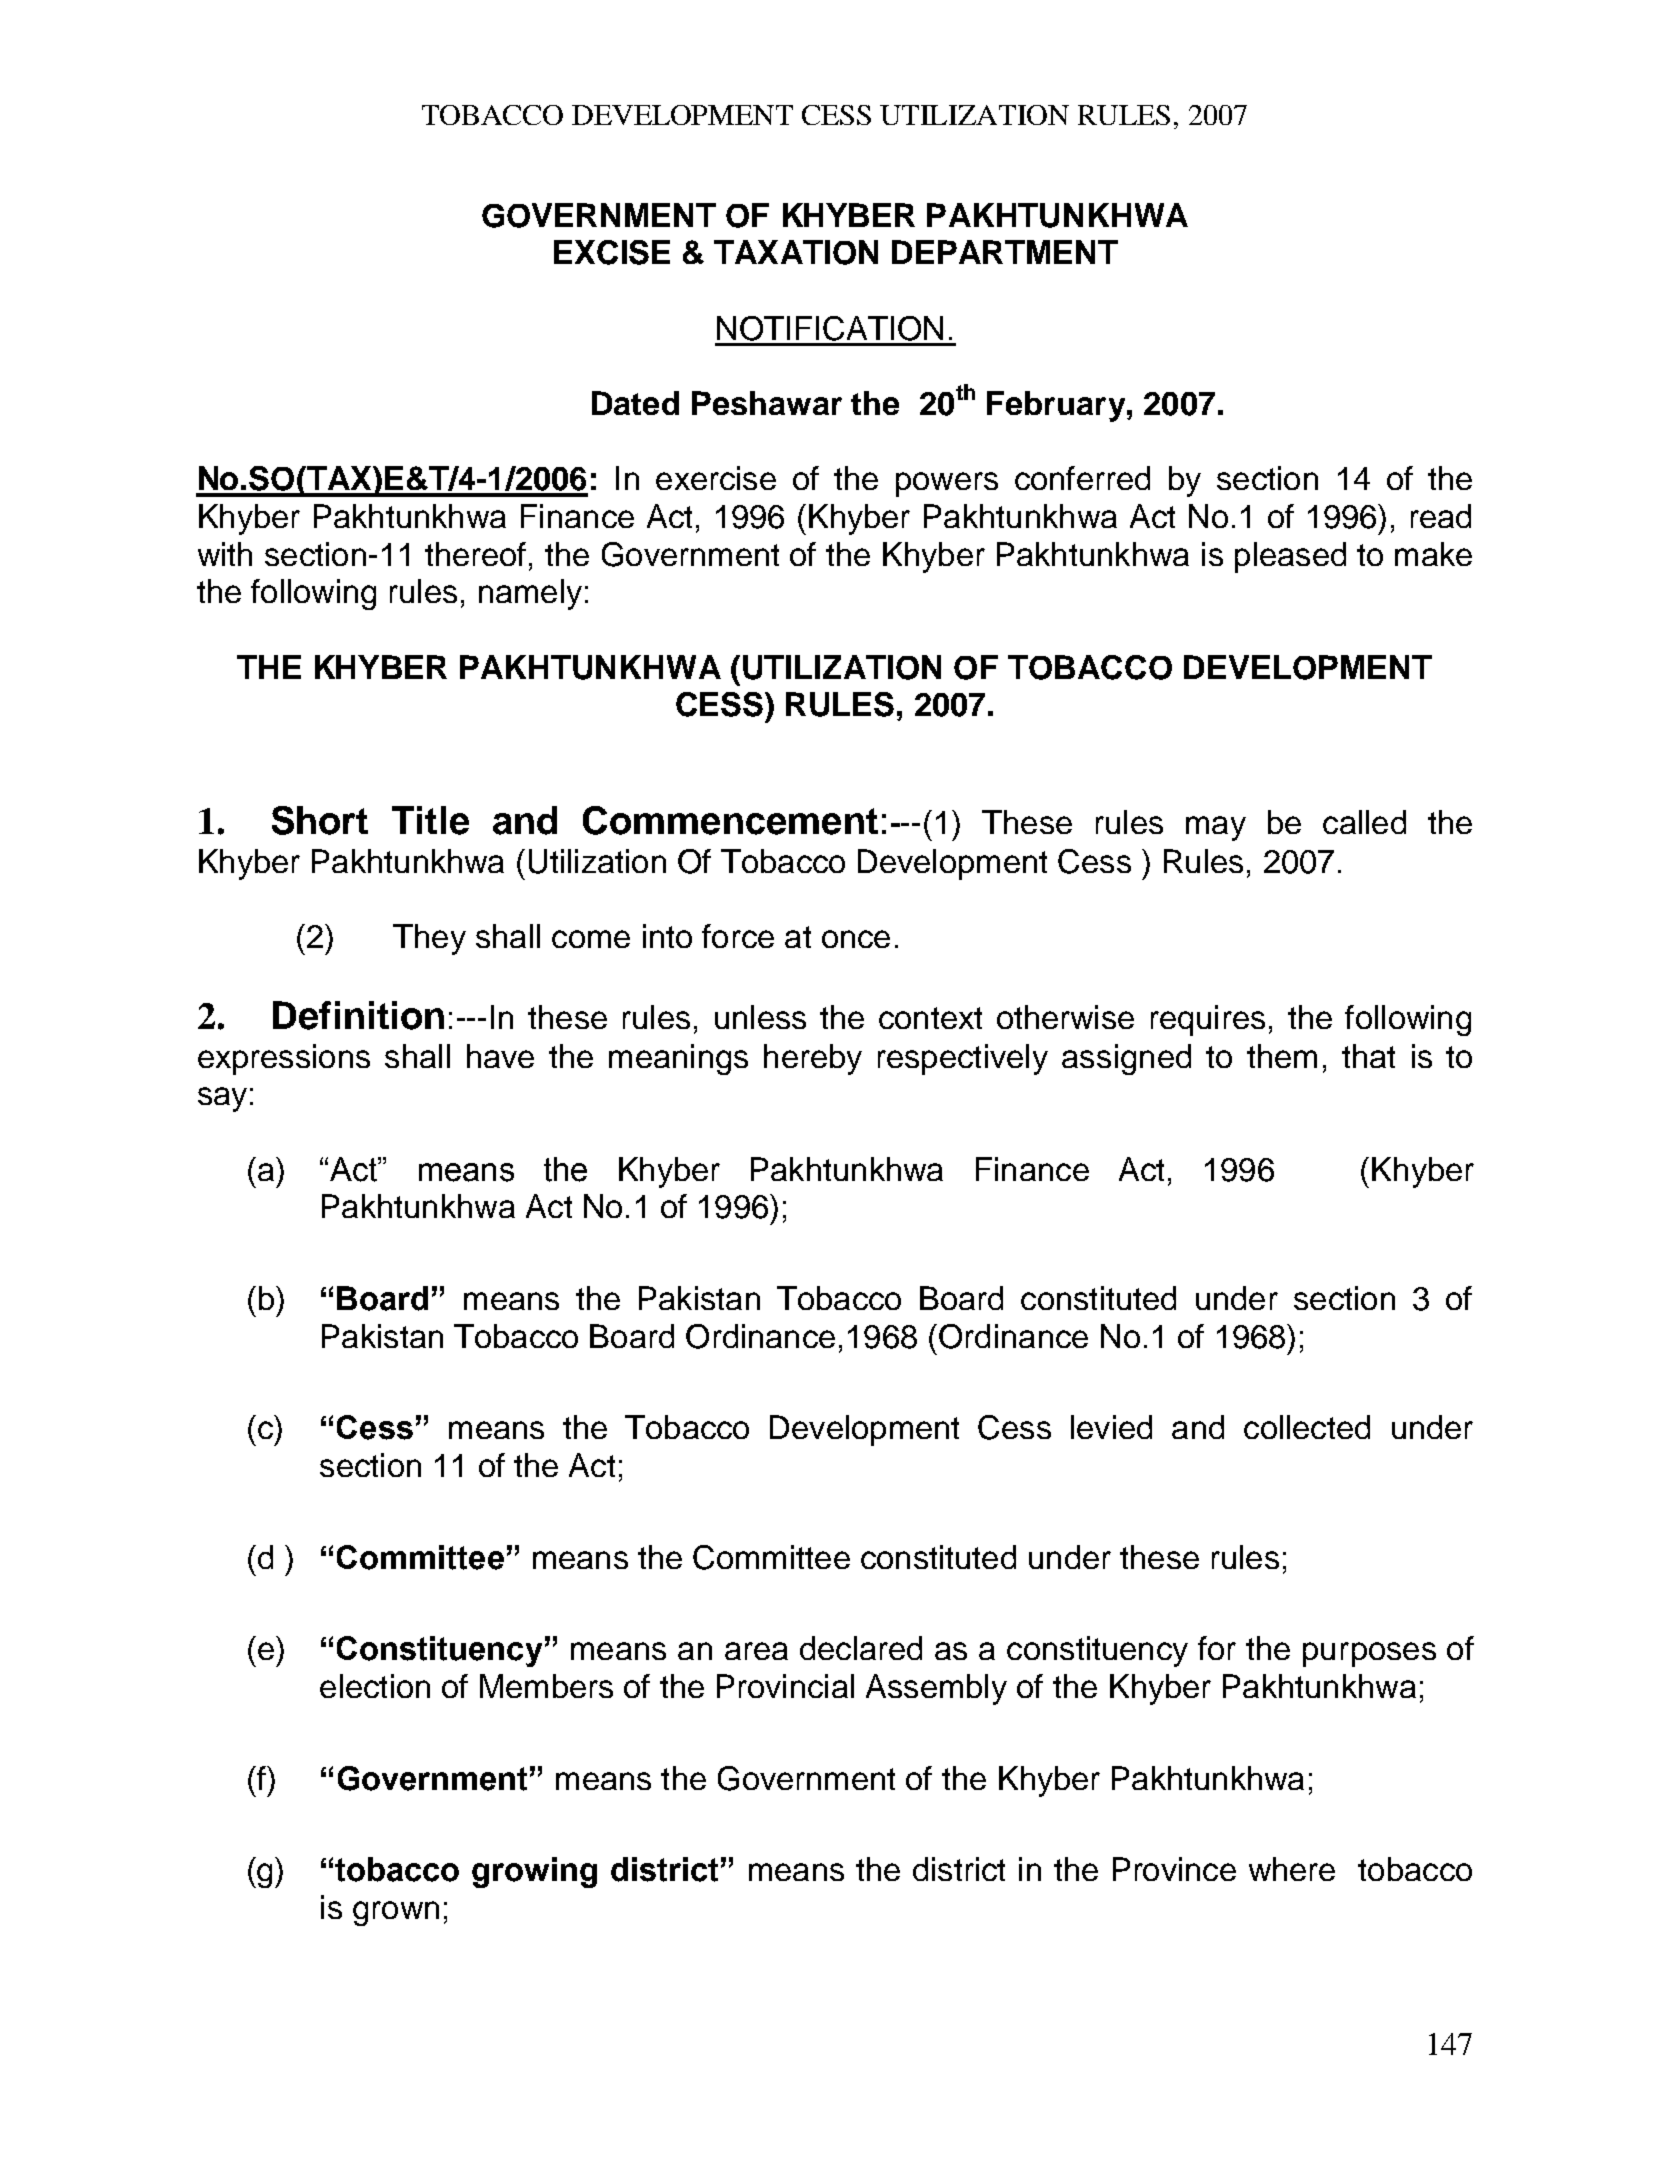 The width and height of the document is (1670, 2161). Describe the element at coordinates (861, 1648) in the document. I see `declared` at that location.
